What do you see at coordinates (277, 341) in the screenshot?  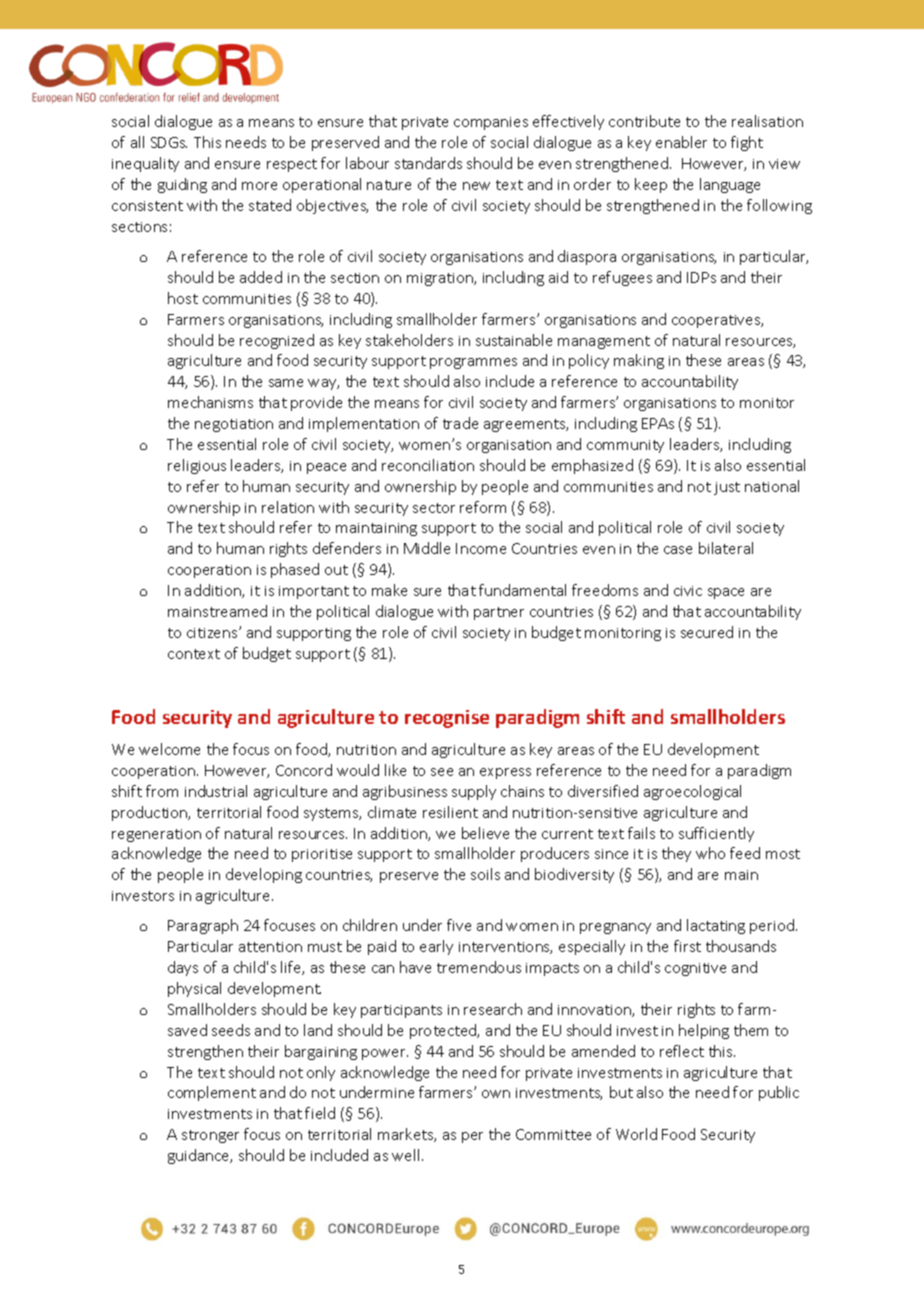 I see `recognized` at bounding box center [277, 341].
